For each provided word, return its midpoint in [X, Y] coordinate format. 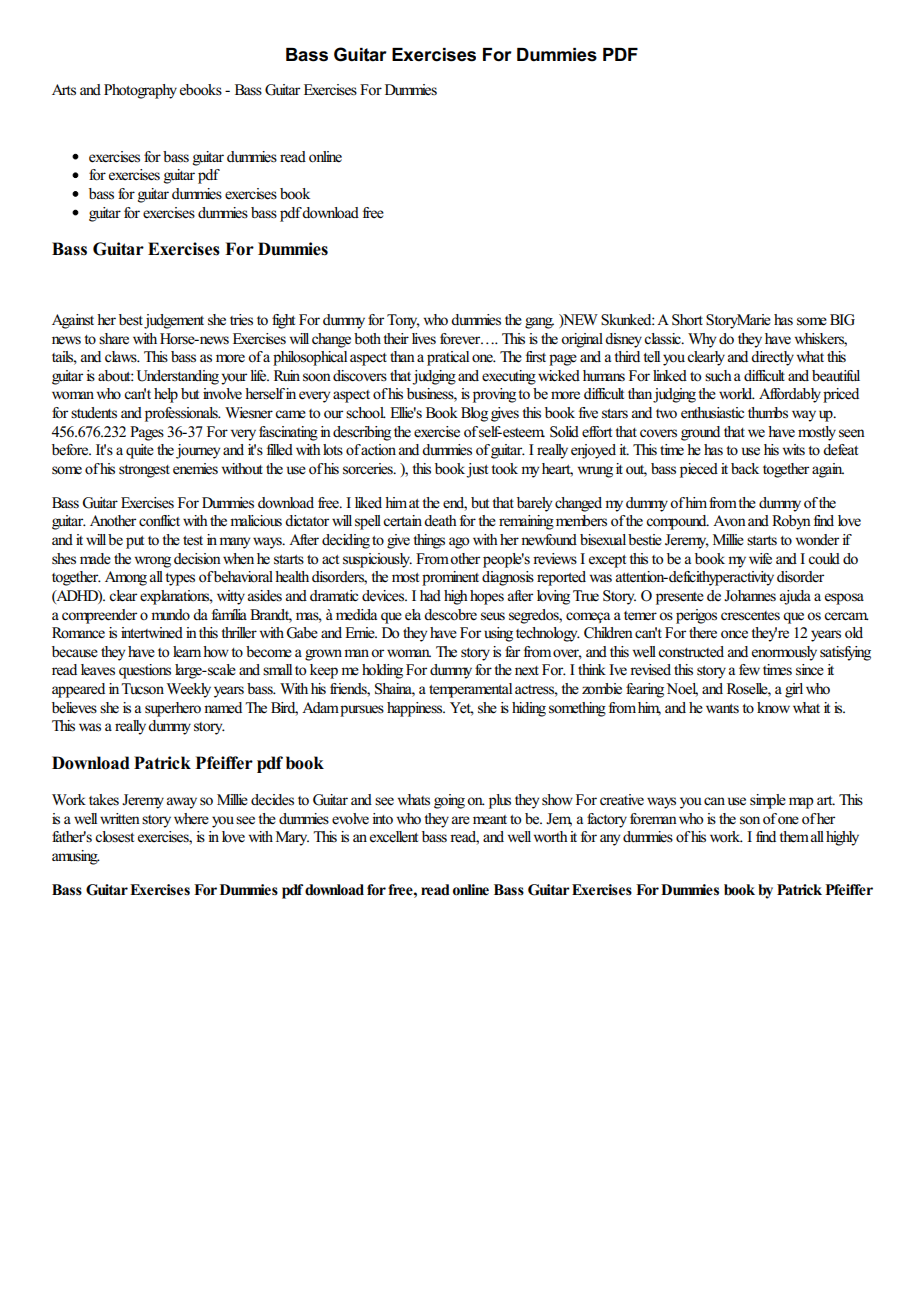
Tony [403, 321]
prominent [450, 578]
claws [122, 357]
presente [680, 598]
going [449, 801]
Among [126, 578]
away [182, 803]
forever [461, 339]
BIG [842, 320]
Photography [140, 91]
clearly [706, 358]
